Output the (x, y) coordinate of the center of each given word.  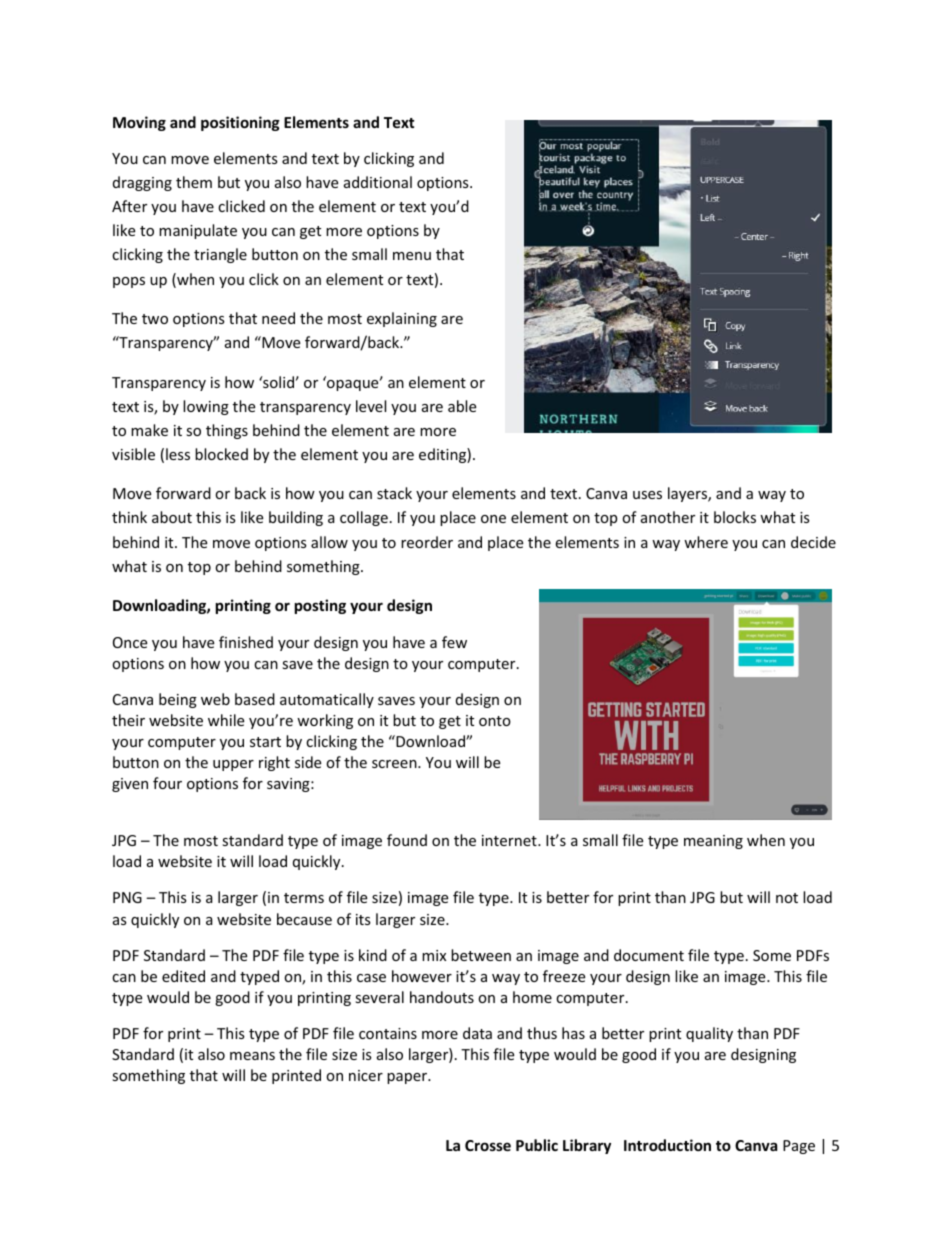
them (194, 182)
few (454, 642)
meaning (713, 842)
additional (378, 182)
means (252, 1056)
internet (510, 840)
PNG (127, 897)
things (227, 431)
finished (246, 642)
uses (647, 495)
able (462, 406)
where (706, 542)
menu (412, 256)
